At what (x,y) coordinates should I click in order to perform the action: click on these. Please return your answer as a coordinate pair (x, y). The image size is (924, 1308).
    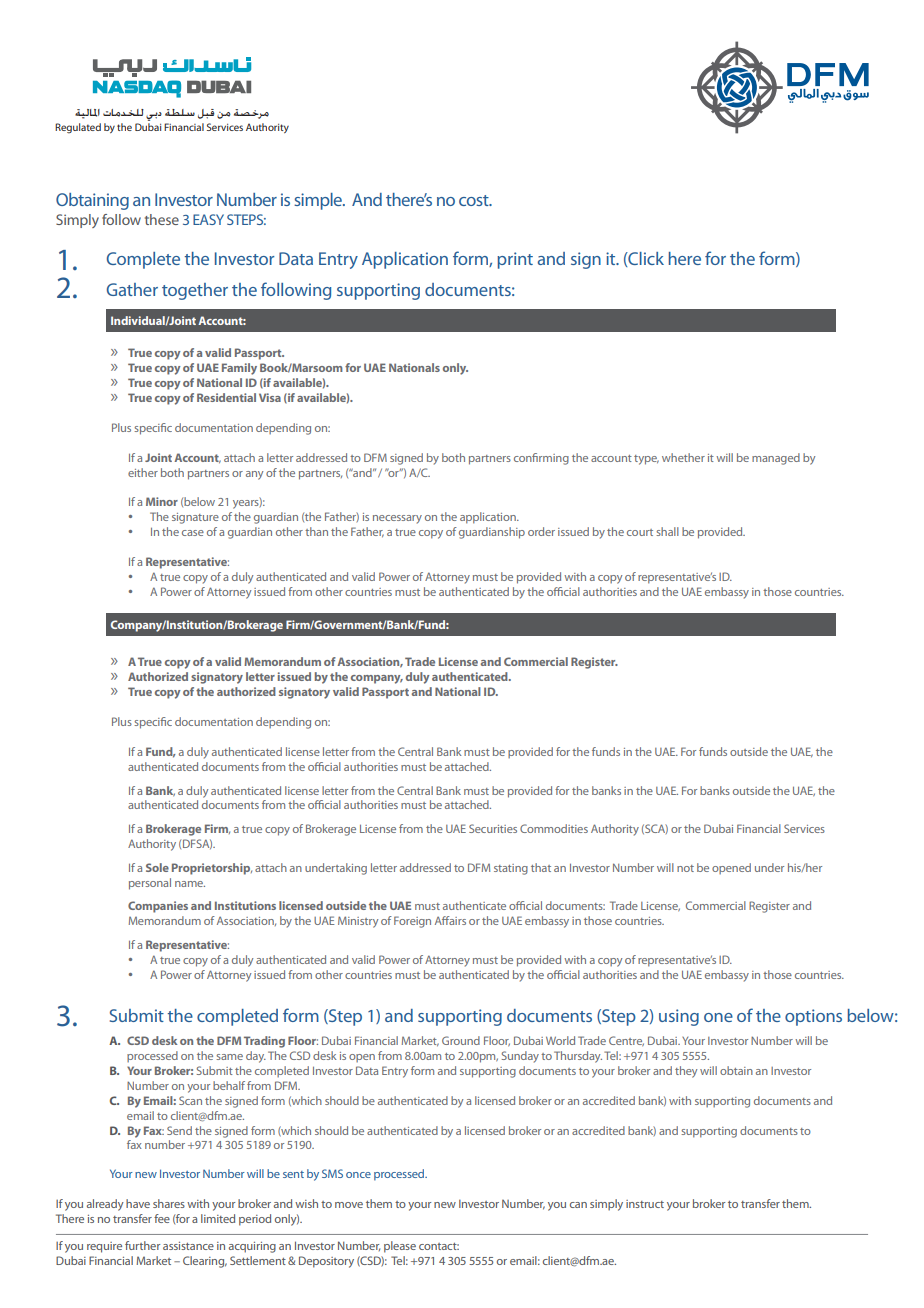
    Looking at the image, I should click on (162, 219).
